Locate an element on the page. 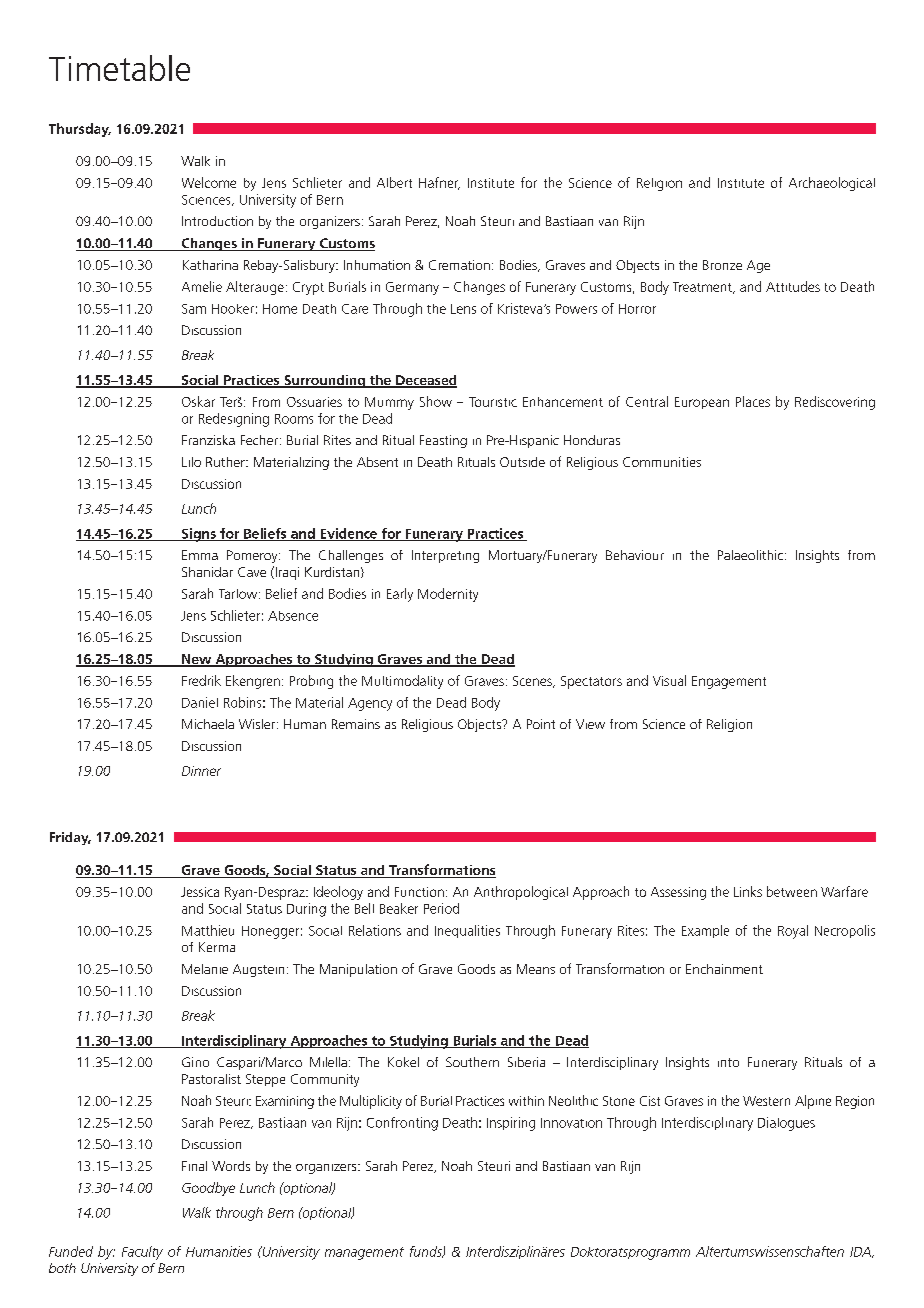  Faculty is located at coordinates (142, 1253).
